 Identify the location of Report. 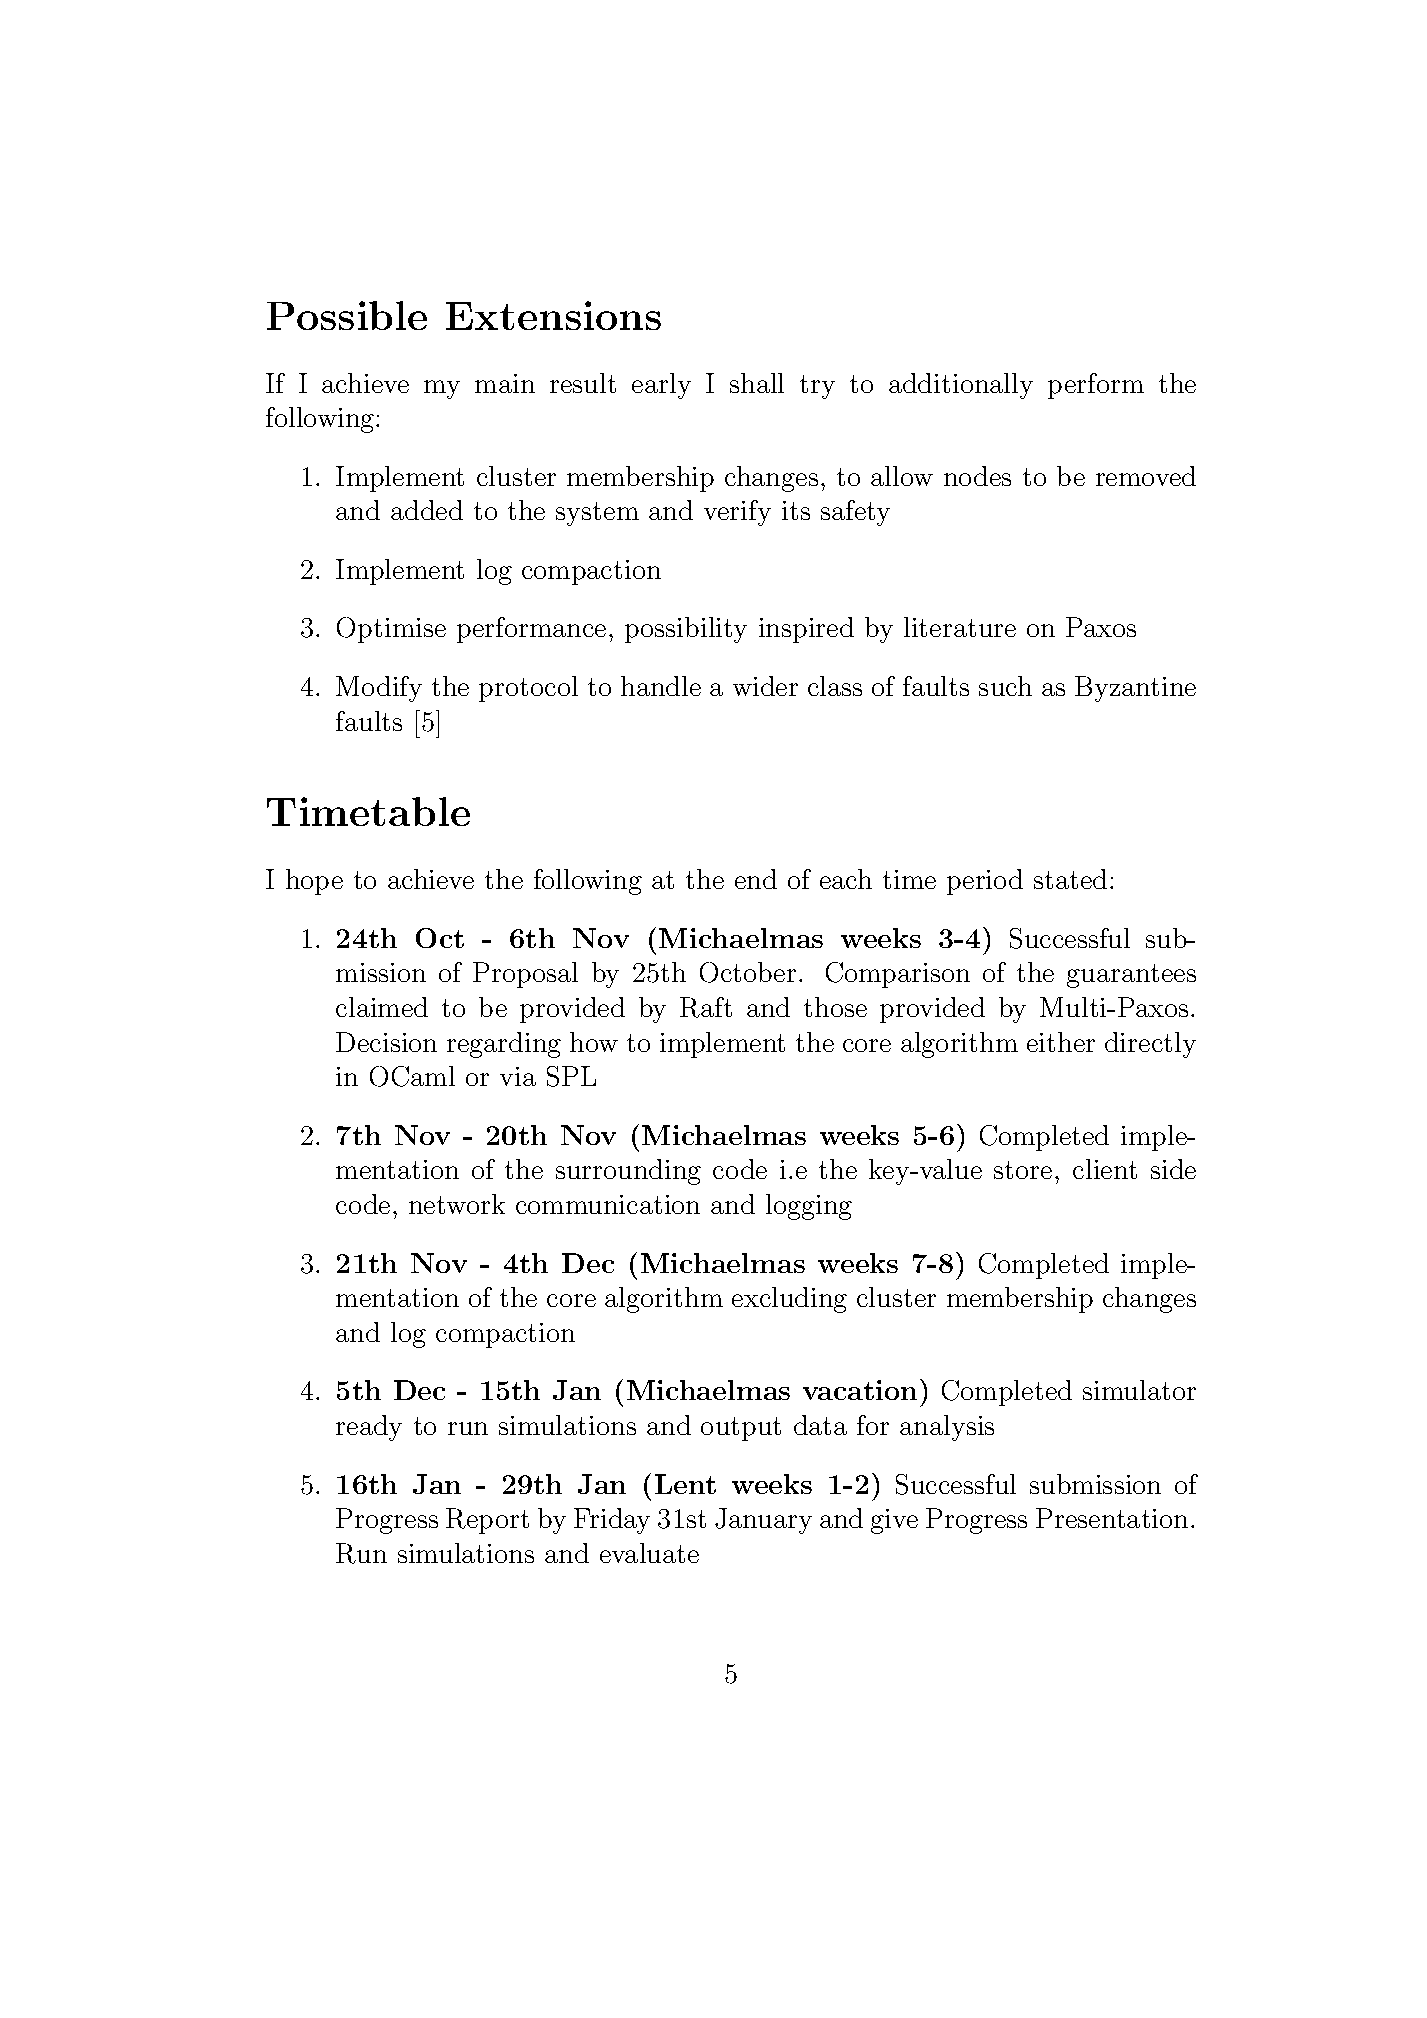
(487, 1521).
